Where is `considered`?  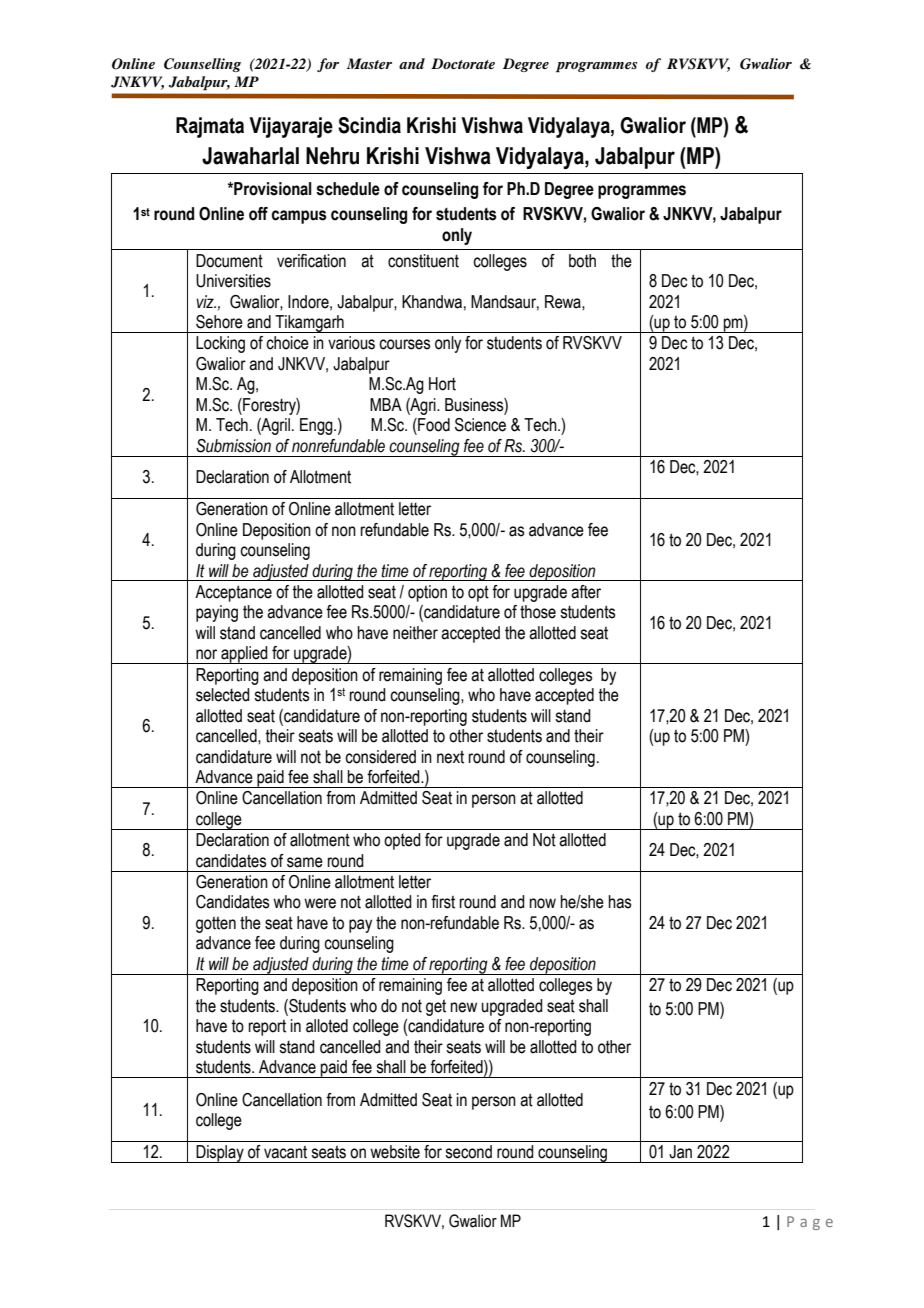 considered is located at coordinates (380, 757).
